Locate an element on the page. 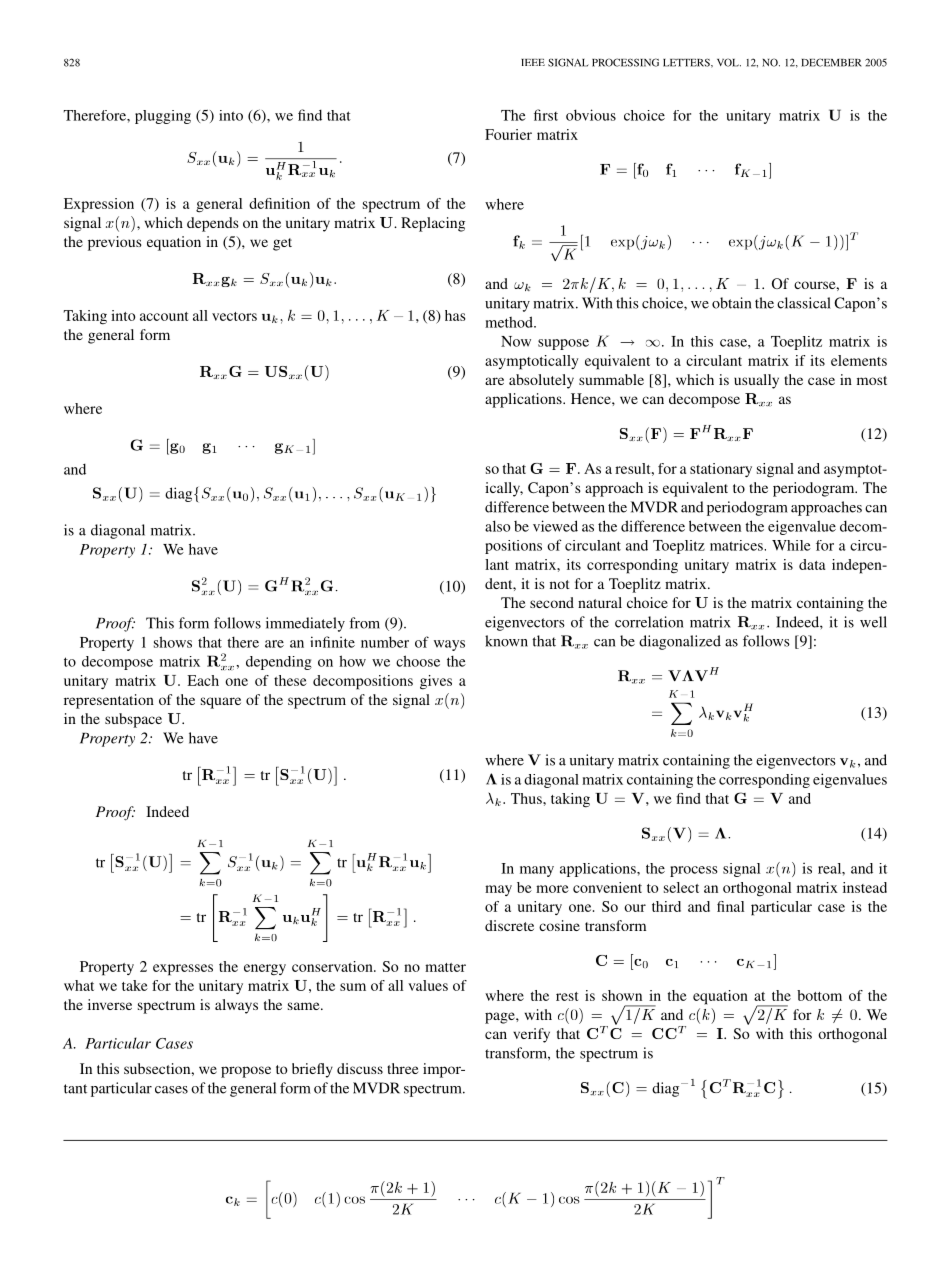 This page has width=952, height=1270. subspace is located at coordinates (133, 720).
